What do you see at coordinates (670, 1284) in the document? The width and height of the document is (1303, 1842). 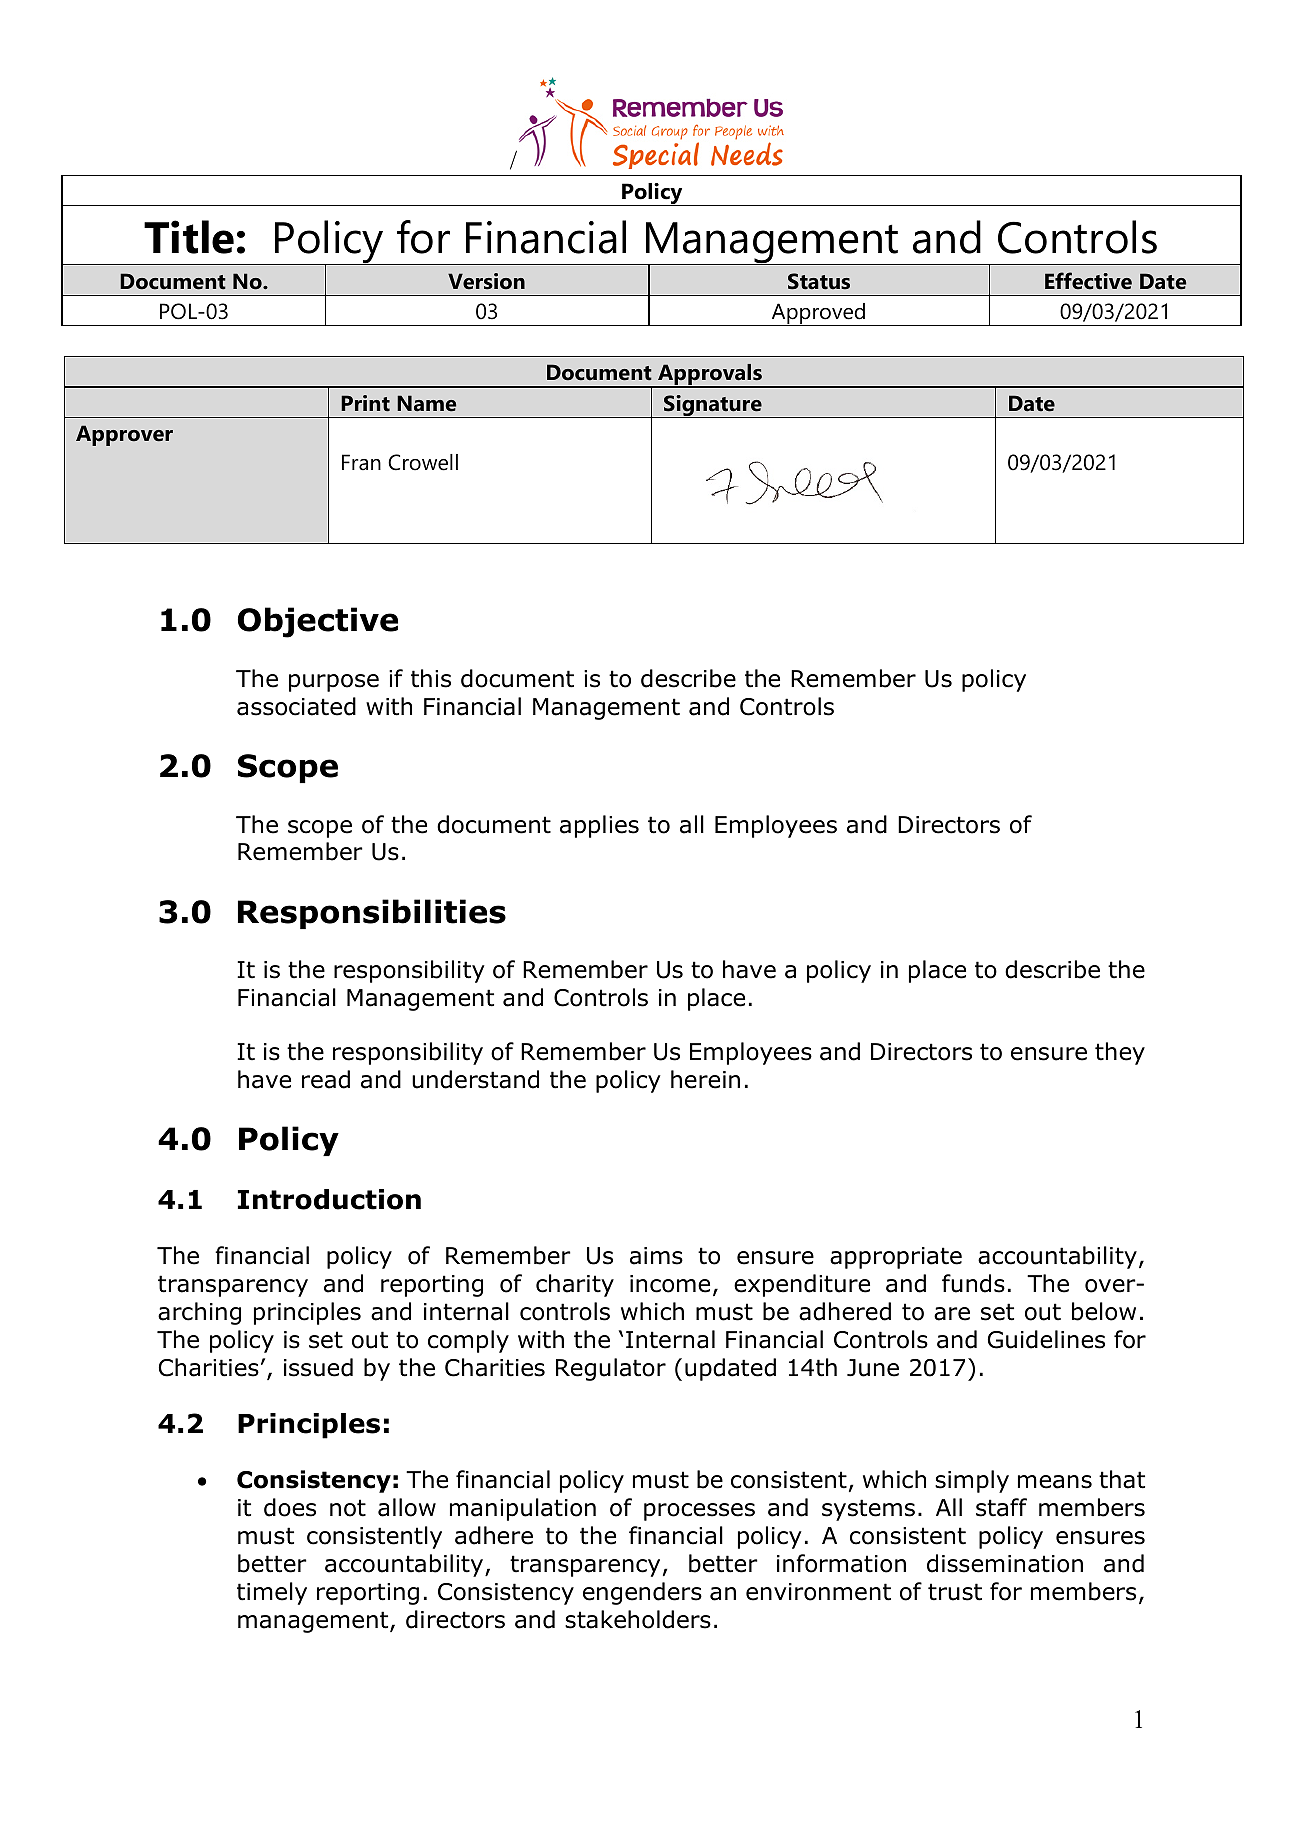 I see `income` at bounding box center [670, 1284].
